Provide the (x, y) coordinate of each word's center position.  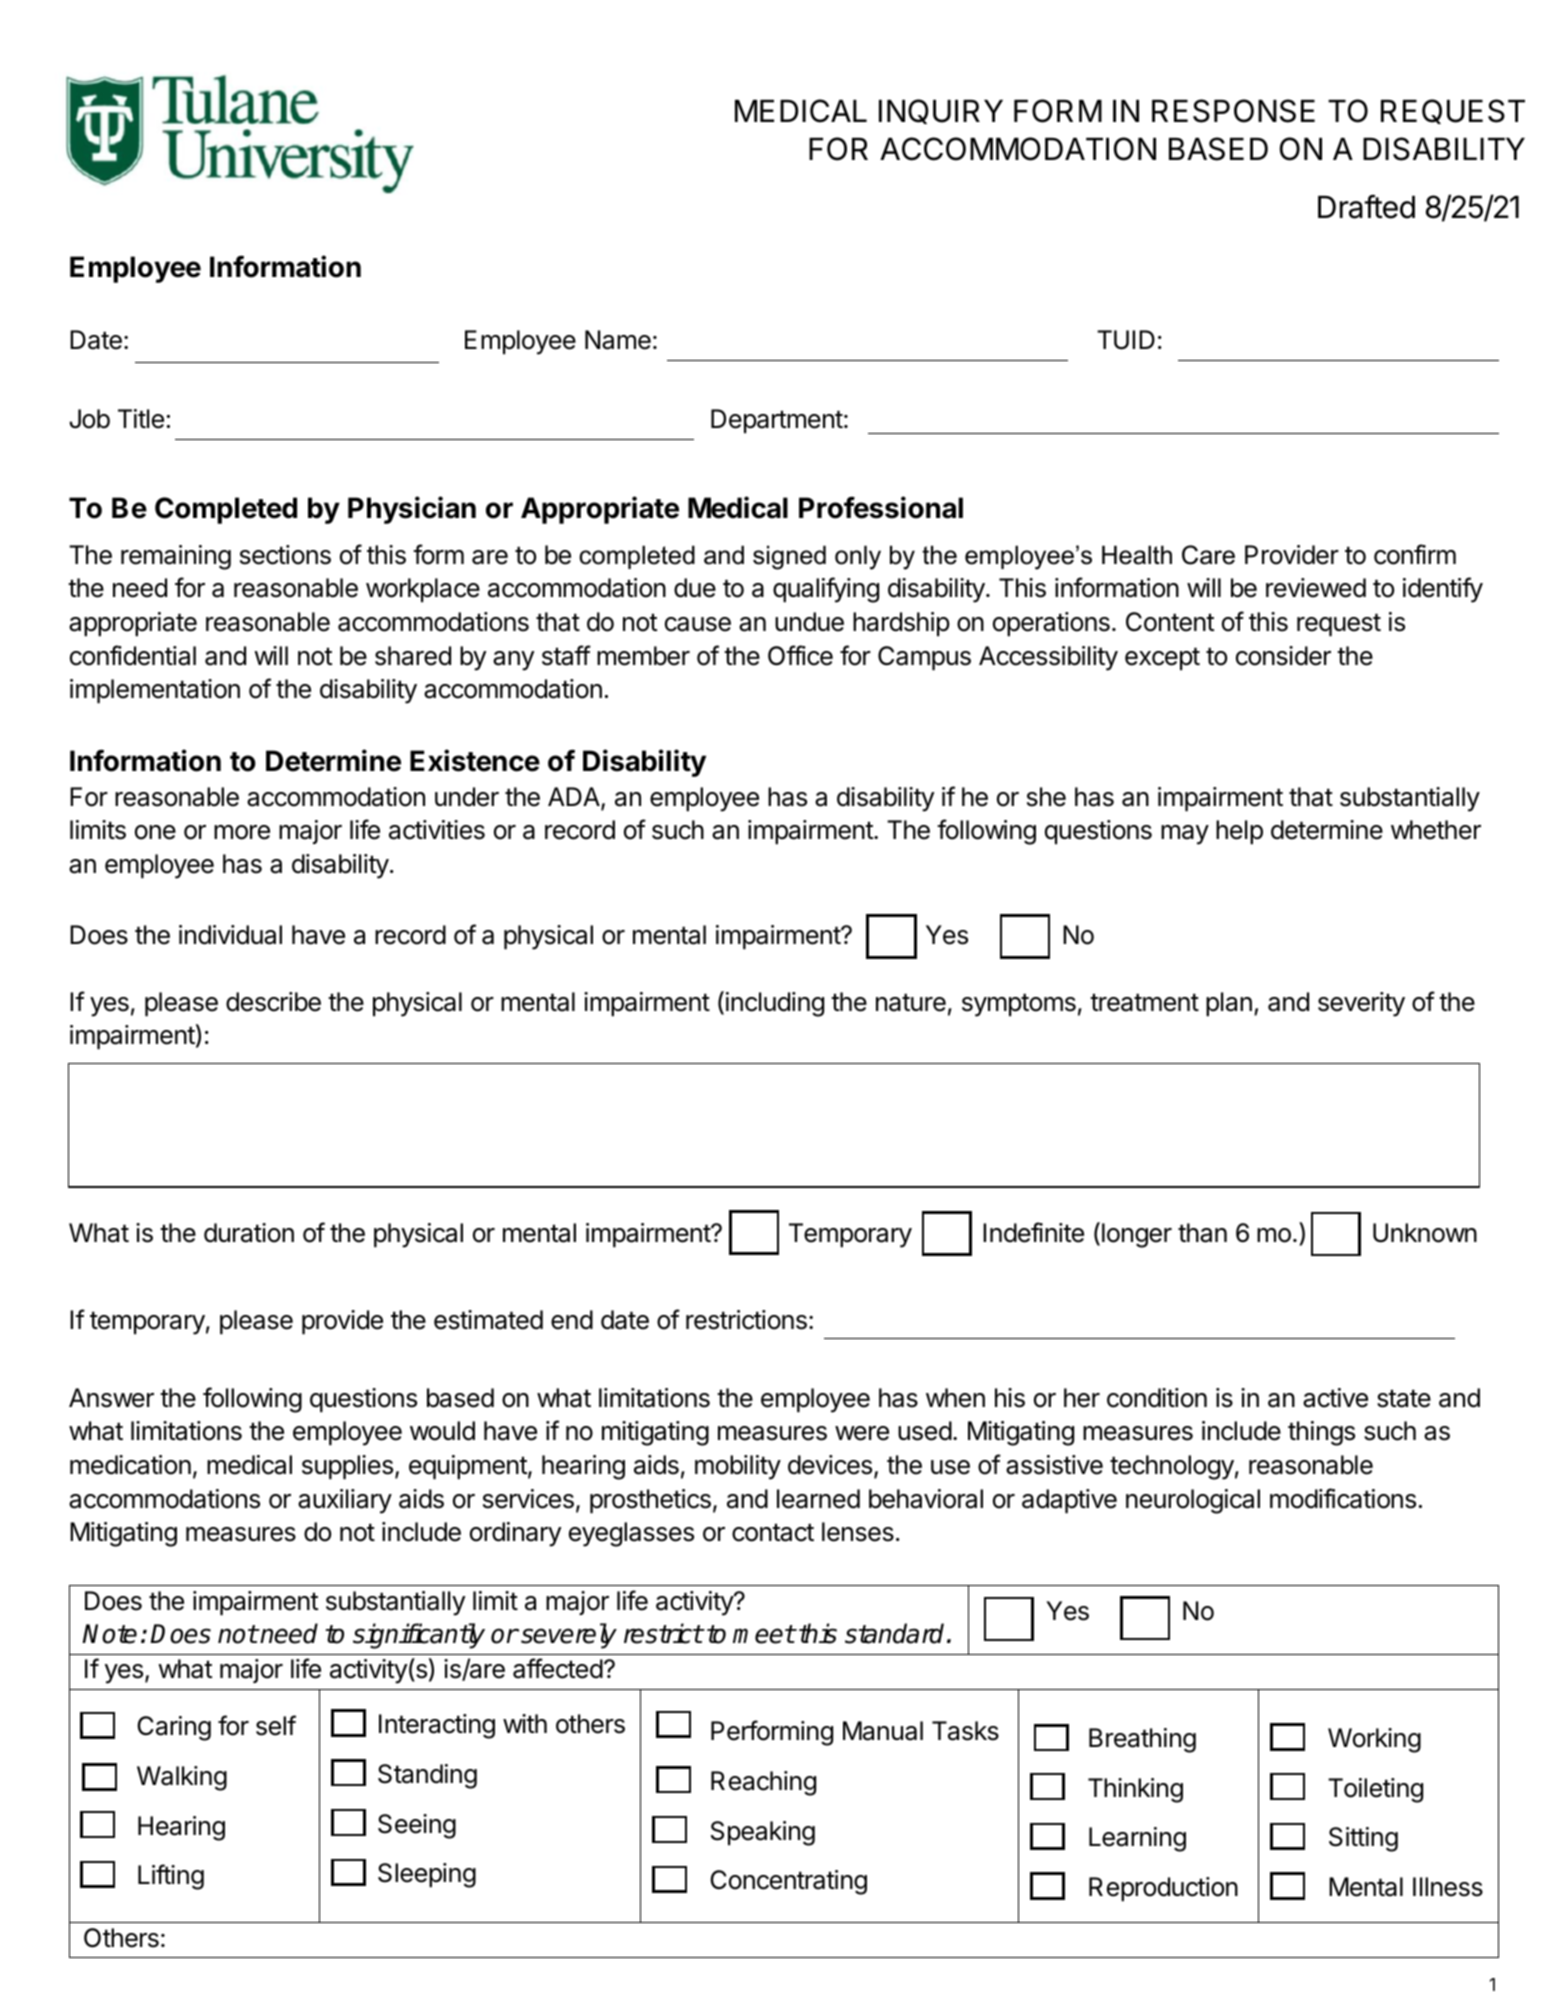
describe (273, 1002)
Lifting (171, 1877)
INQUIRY (941, 111)
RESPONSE (1233, 111)
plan (1229, 1004)
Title (141, 419)
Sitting (1363, 1839)
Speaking (763, 1833)
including (775, 1004)
